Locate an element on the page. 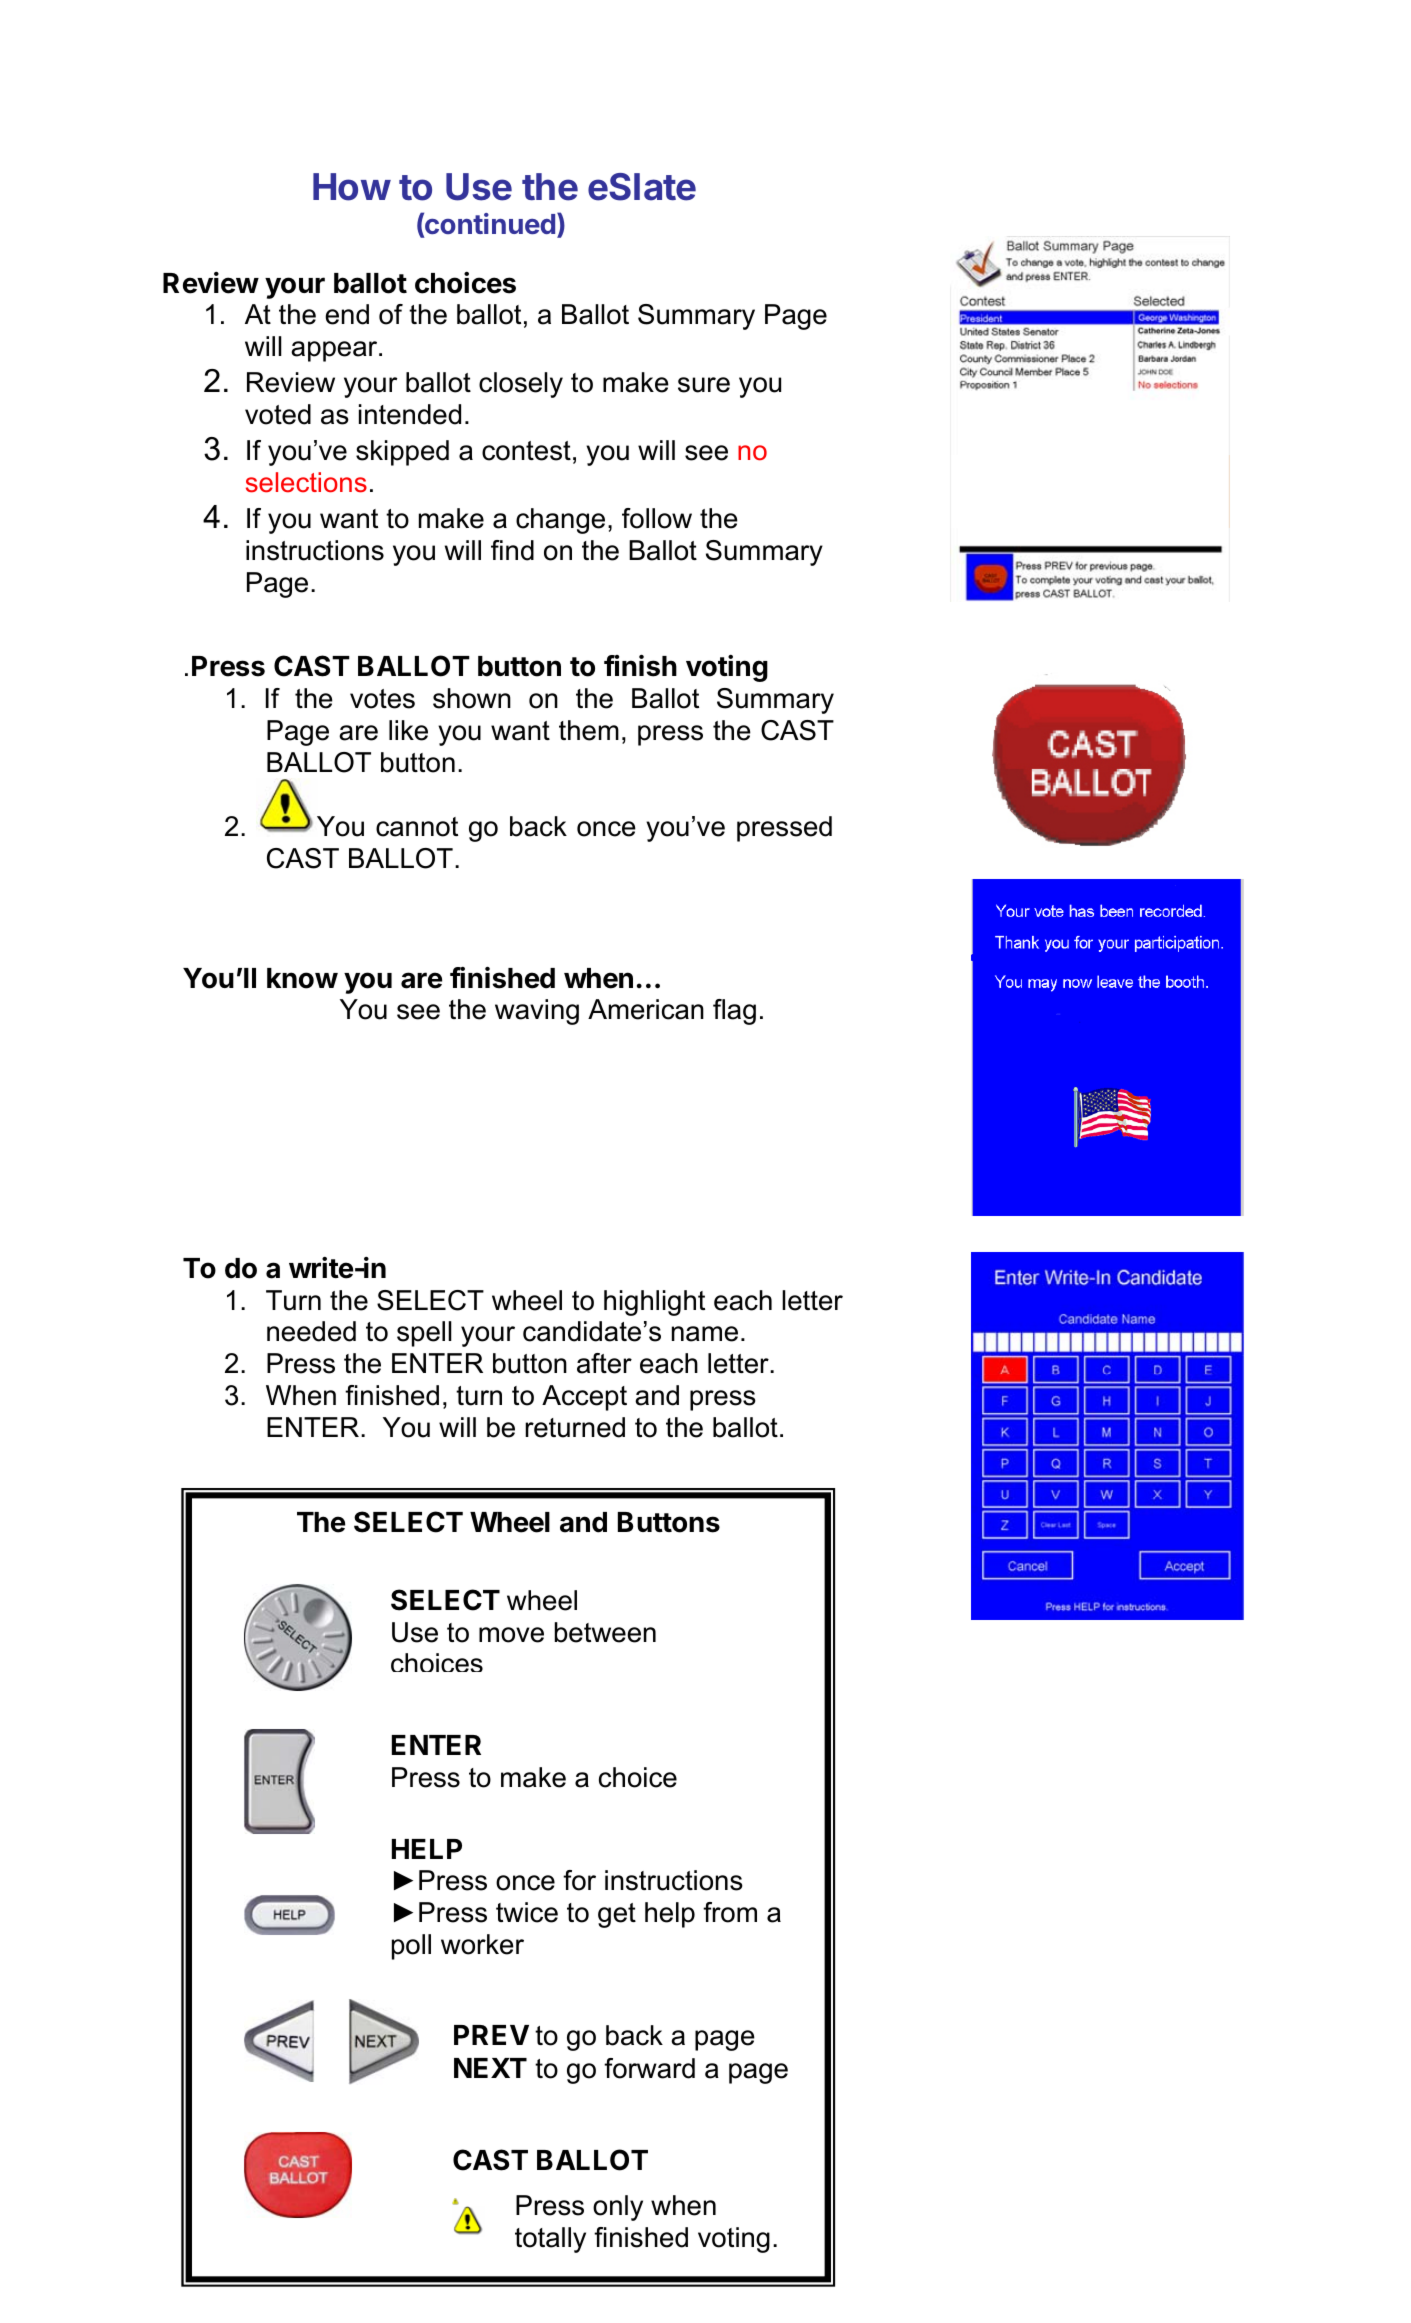 This document has height=2323, width=1411. closely is located at coordinates (521, 385).
